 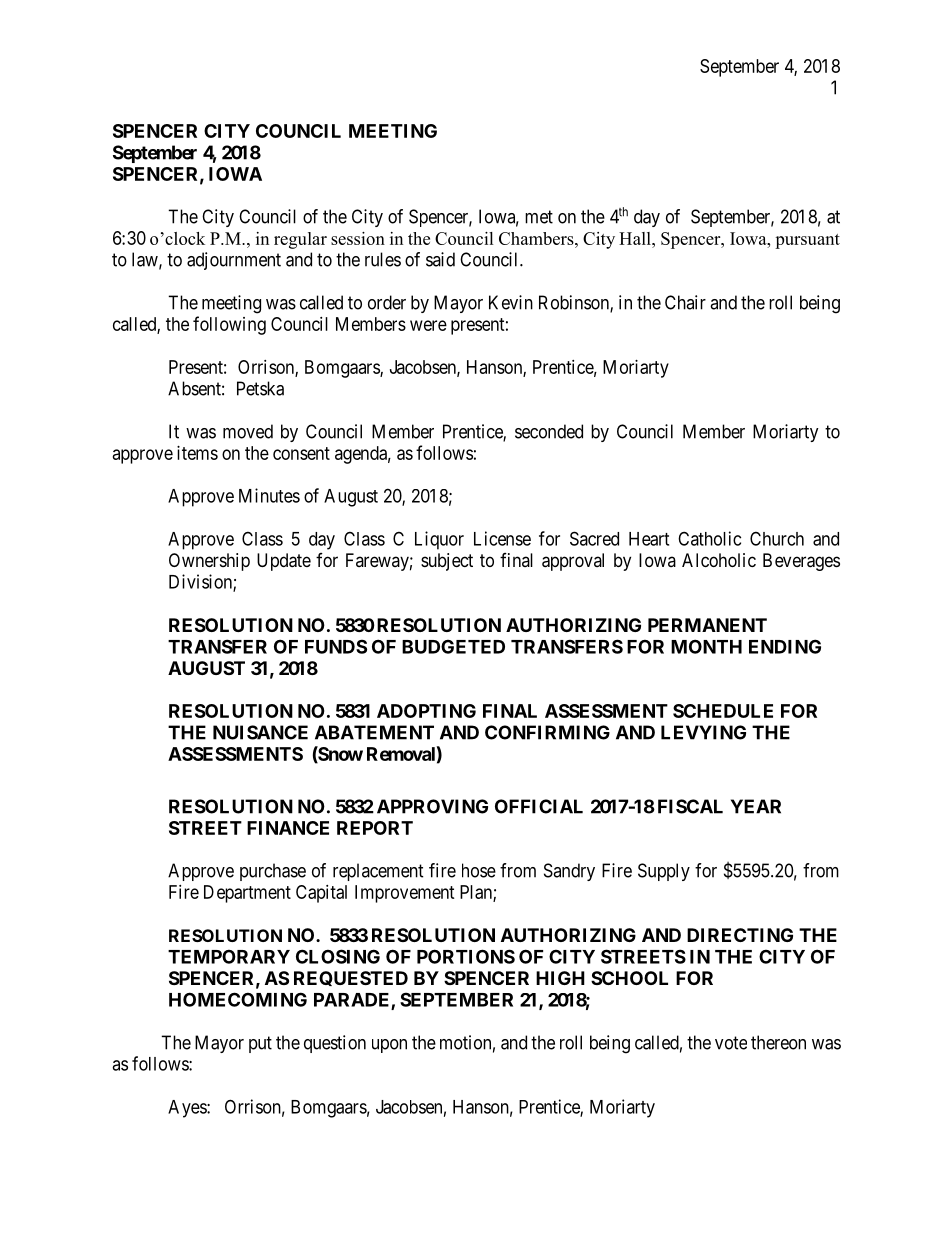 I want to click on pursuant, so click(x=807, y=241).
